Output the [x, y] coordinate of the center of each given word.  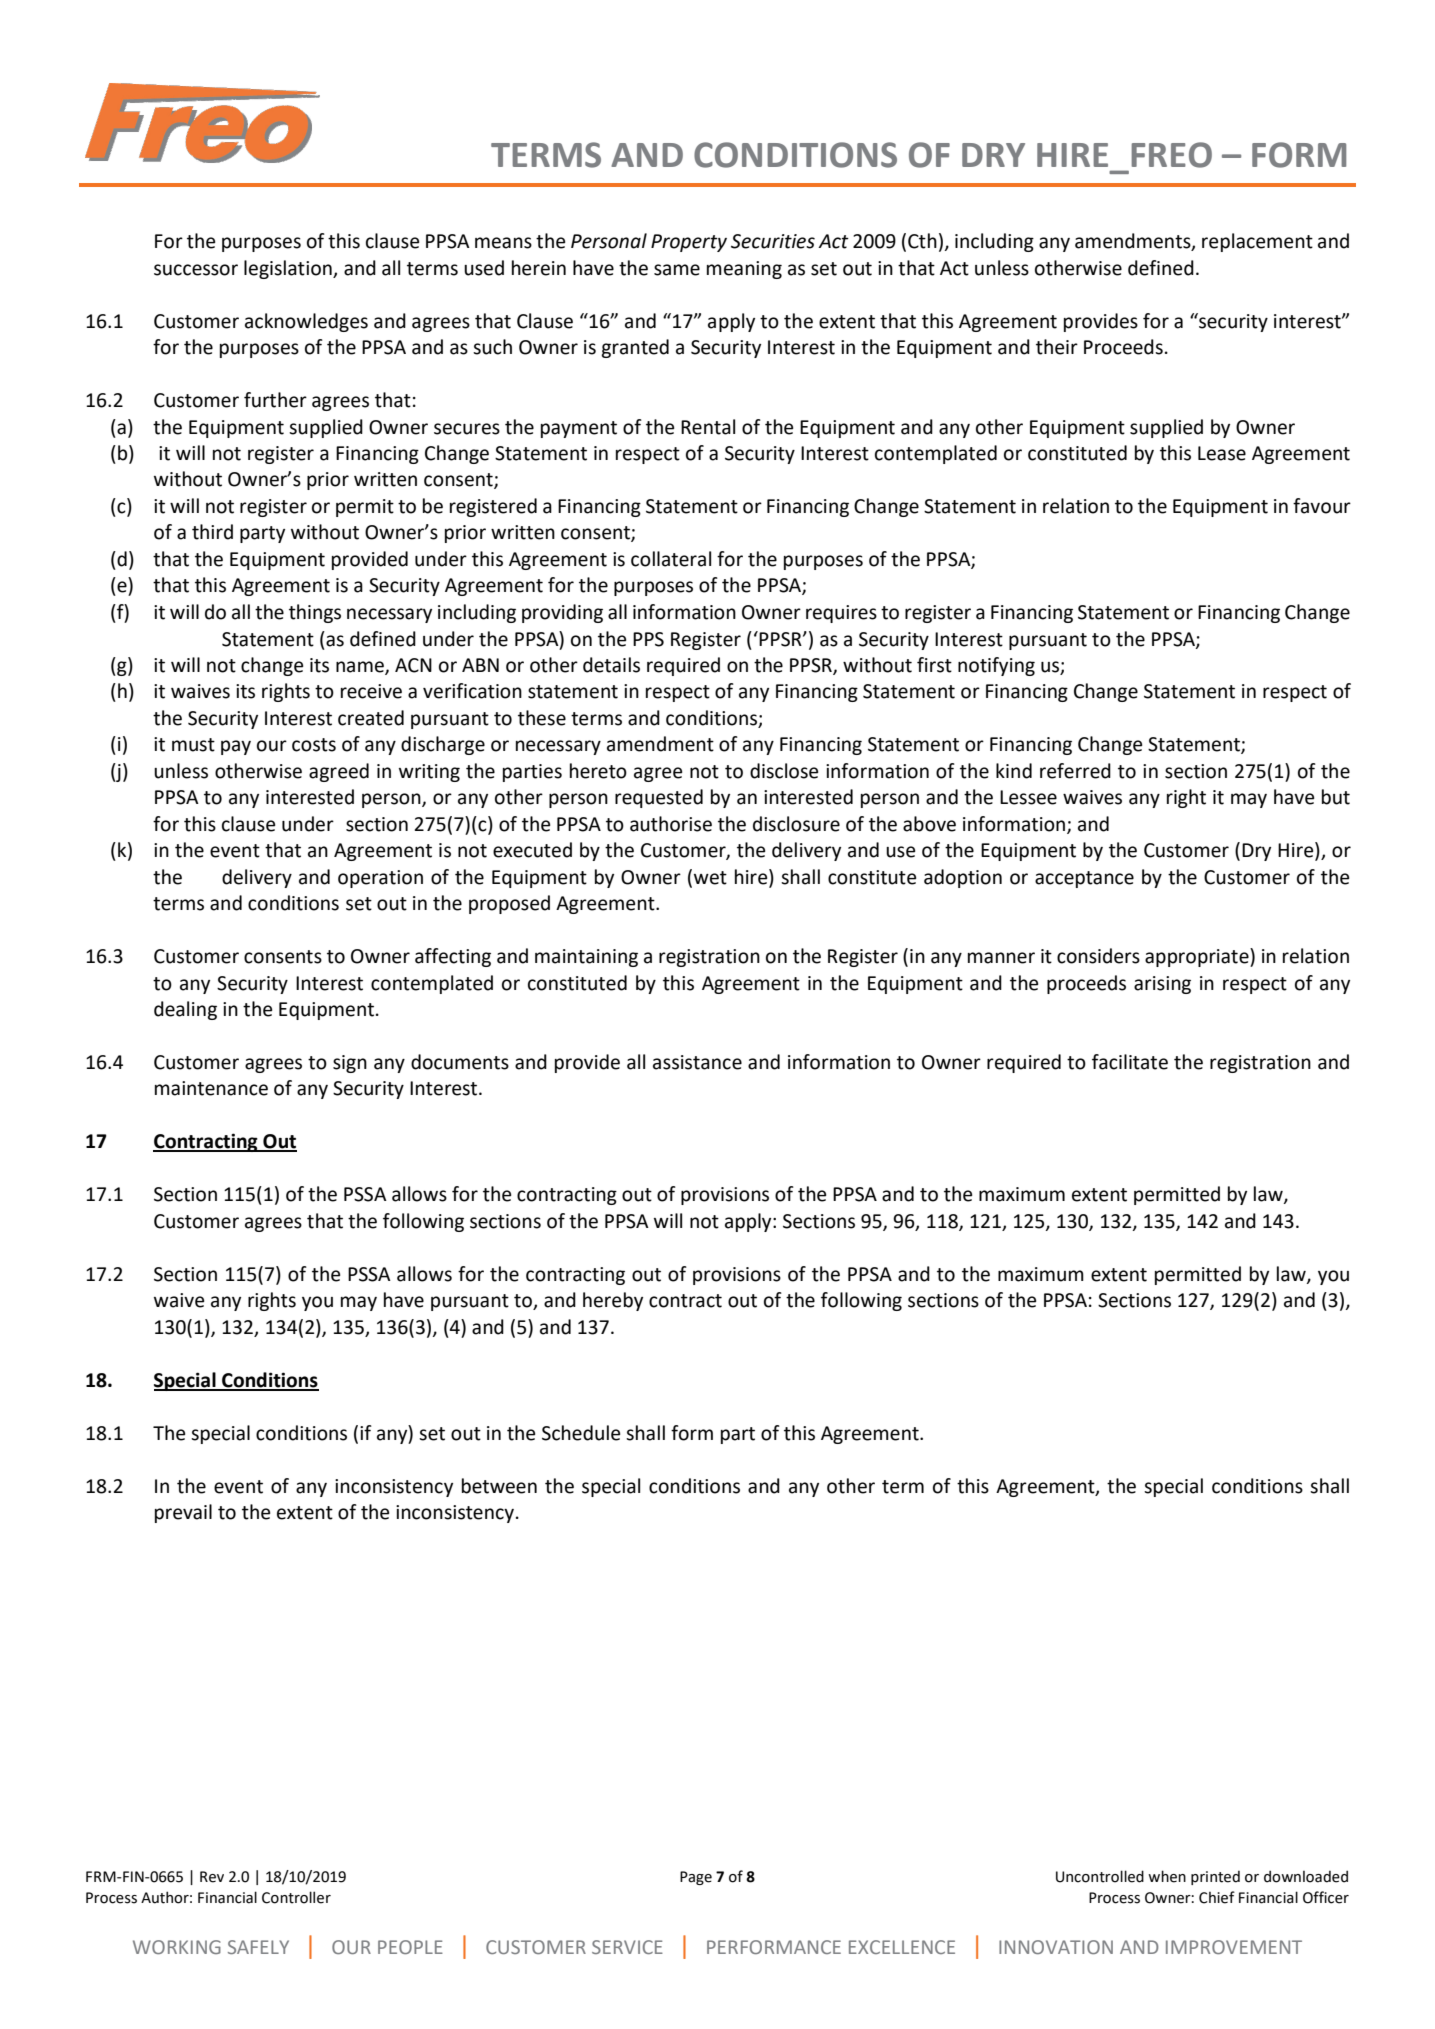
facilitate [1130, 1062]
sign [350, 1064]
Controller [296, 1897]
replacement [1257, 242]
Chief [1217, 1897]
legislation [289, 269]
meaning [744, 270]
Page [696, 1878]
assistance [697, 1062]
